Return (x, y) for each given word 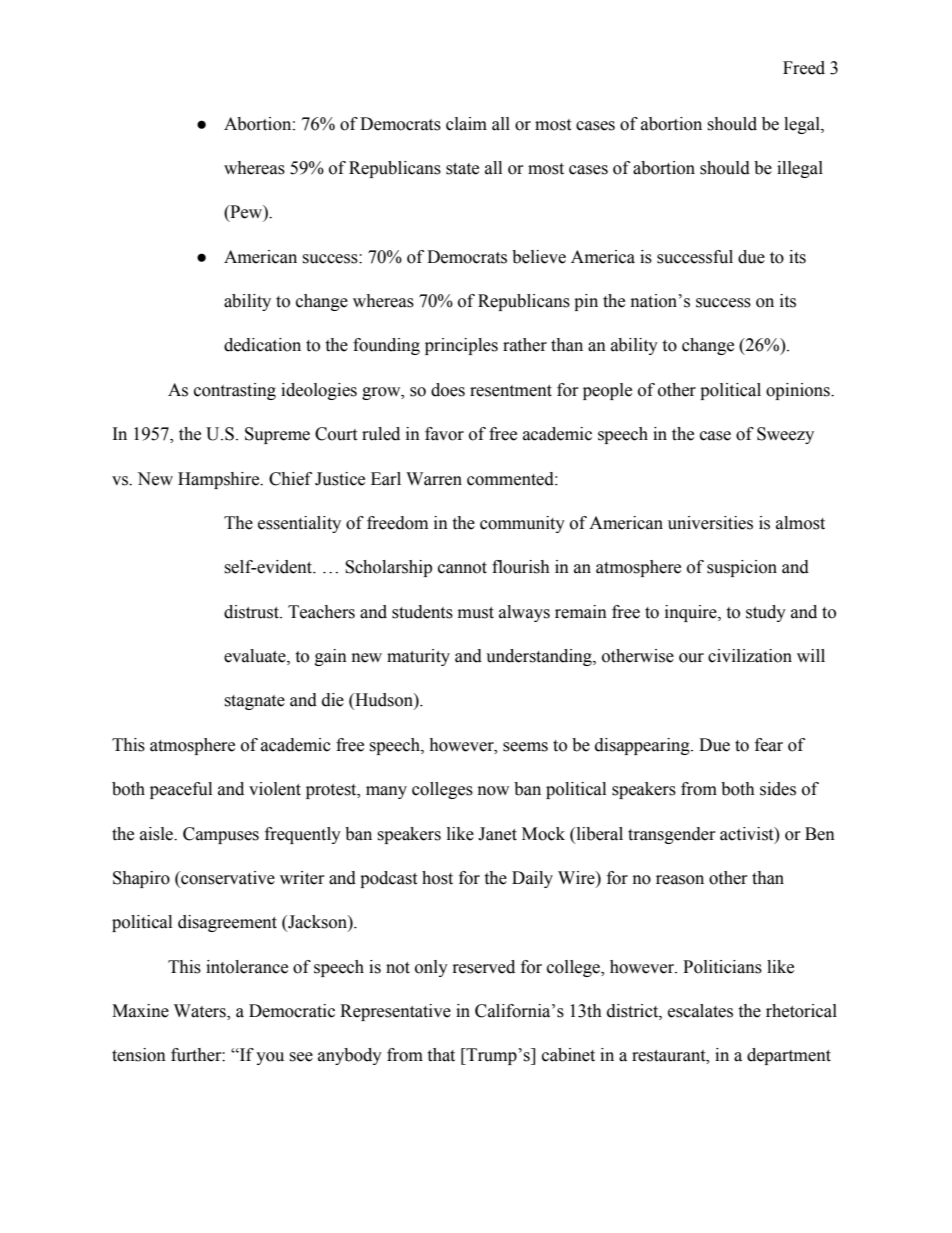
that (441, 1055)
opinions (799, 391)
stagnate (254, 702)
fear (769, 745)
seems (525, 747)
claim (466, 124)
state (462, 169)
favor (444, 434)
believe (539, 257)
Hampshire (220, 480)
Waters (201, 1012)
